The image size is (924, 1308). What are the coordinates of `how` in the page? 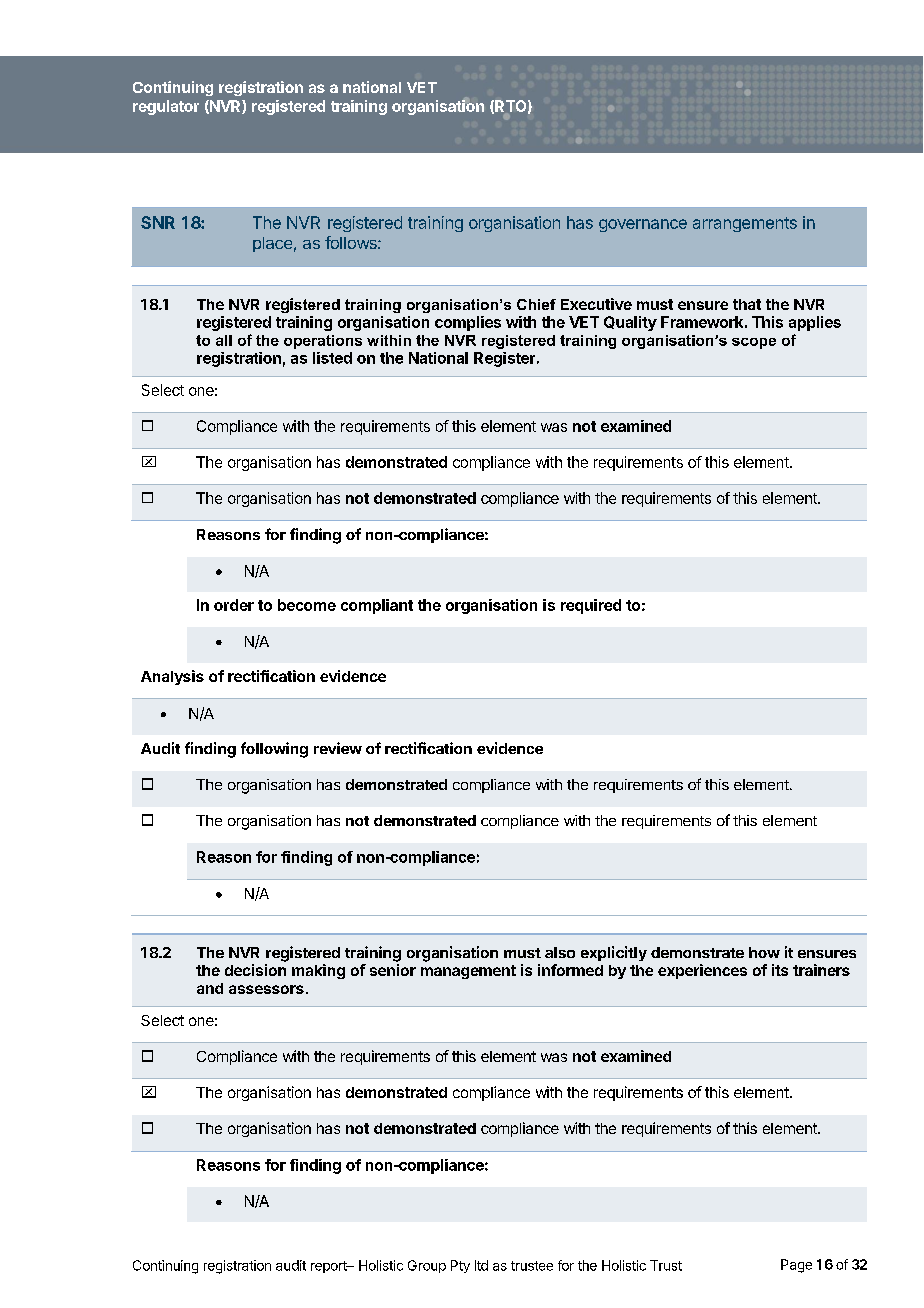 It's located at (764, 952).
